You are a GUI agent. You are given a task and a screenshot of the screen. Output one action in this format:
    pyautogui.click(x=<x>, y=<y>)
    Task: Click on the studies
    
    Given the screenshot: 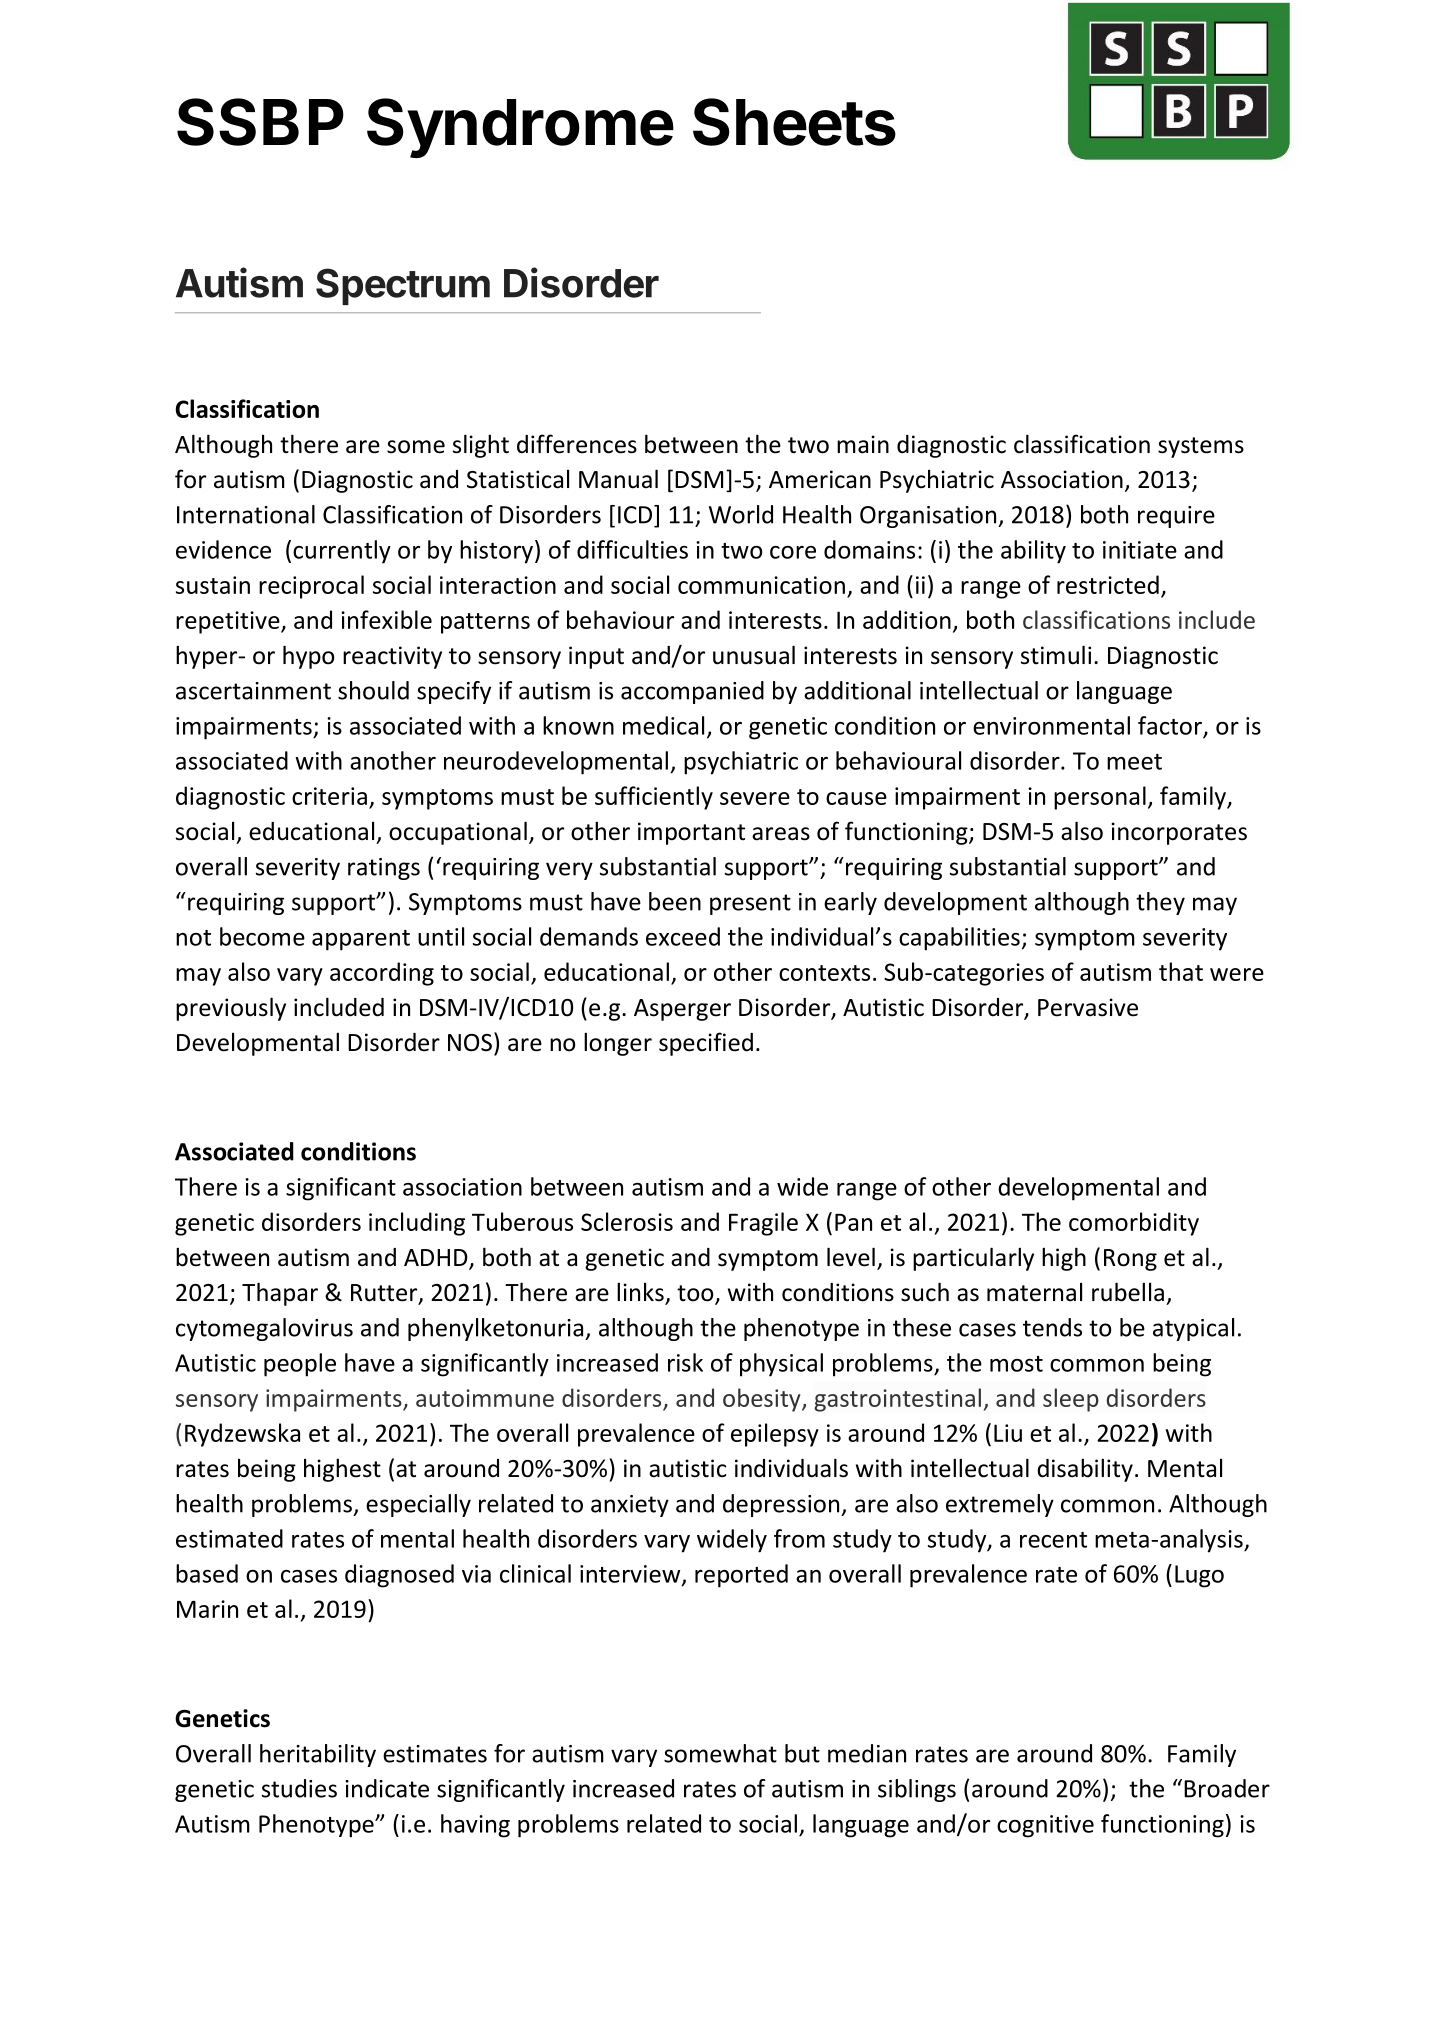 What is the action you would take?
    pyautogui.click(x=299, y=1788)
